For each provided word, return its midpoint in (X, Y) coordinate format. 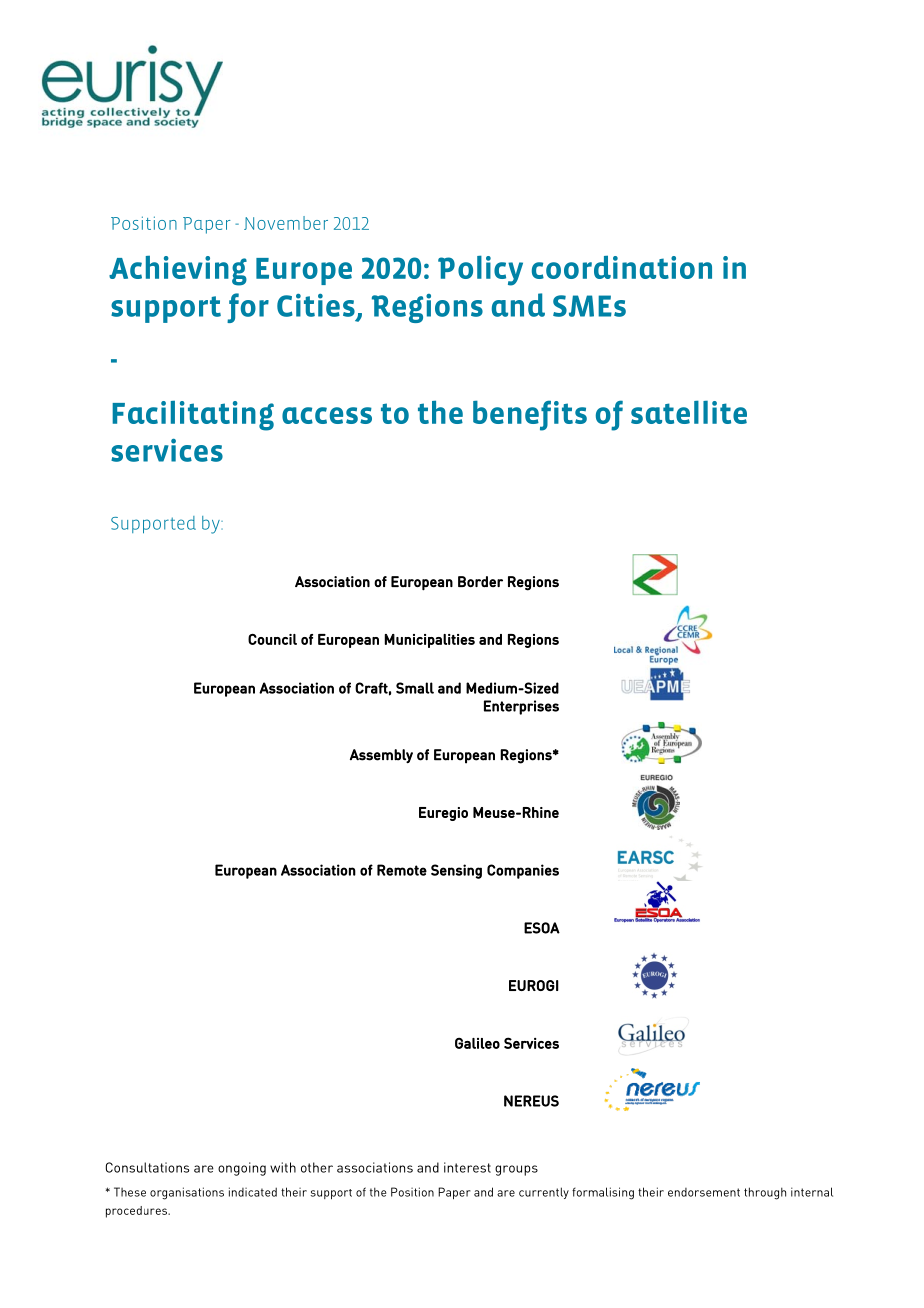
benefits (530, 415)
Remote (402, 870)
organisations (187, 1193)
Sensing (456, 871)
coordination (622, 267)
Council (272, 639)
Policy (480, 270)
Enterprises (521, 707)
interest (467, 1167)
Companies (523, 871)
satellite (689, 412)
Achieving (178, 271)
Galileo (477, 1043)
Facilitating (193, 416)
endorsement (704, 1192)
